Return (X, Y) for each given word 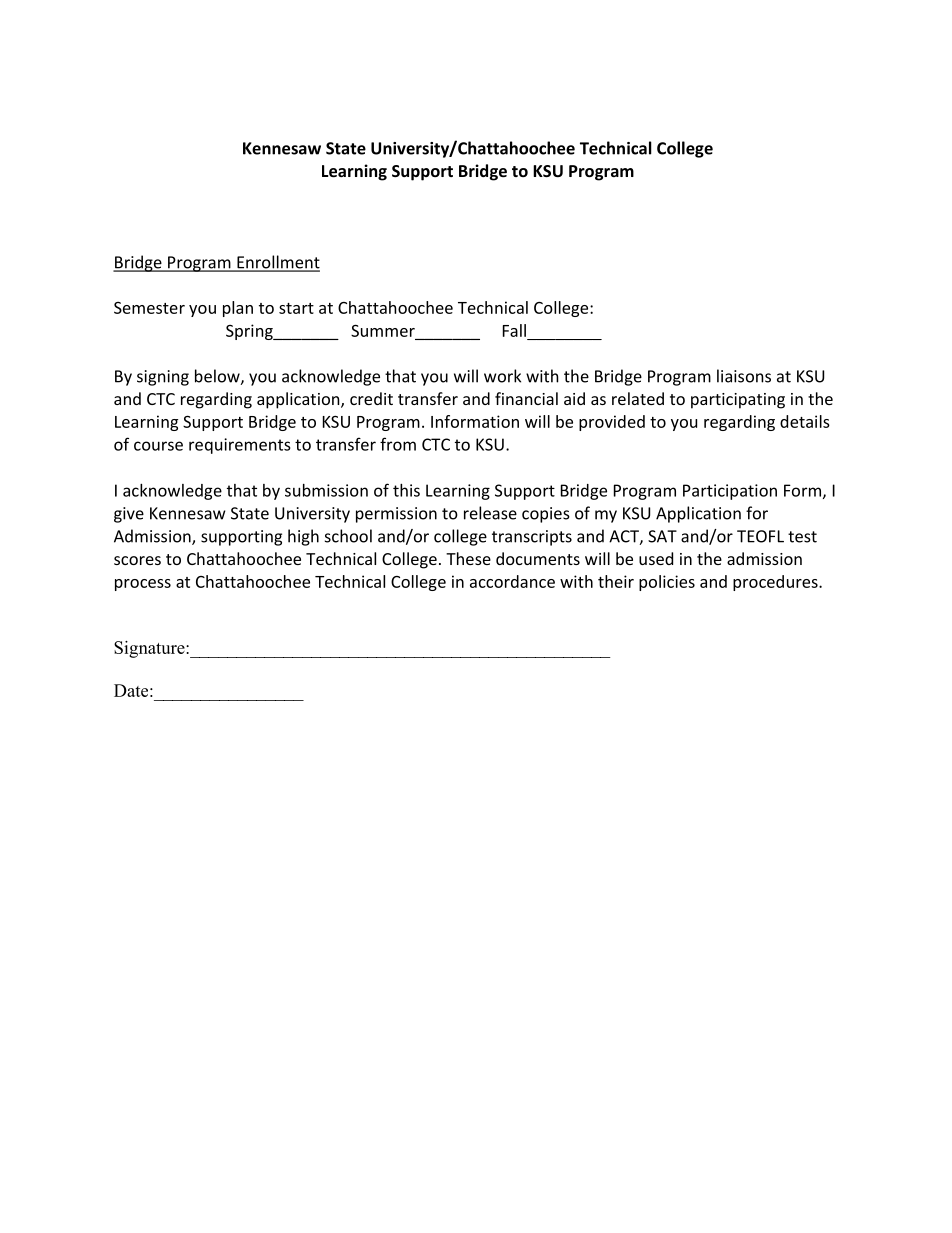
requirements (240, 446)
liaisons (744, 376)
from (398, 444)
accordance (512, 581)
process (143, 585)
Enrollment (277, 263)
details (805, 421)
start (296, 308)
